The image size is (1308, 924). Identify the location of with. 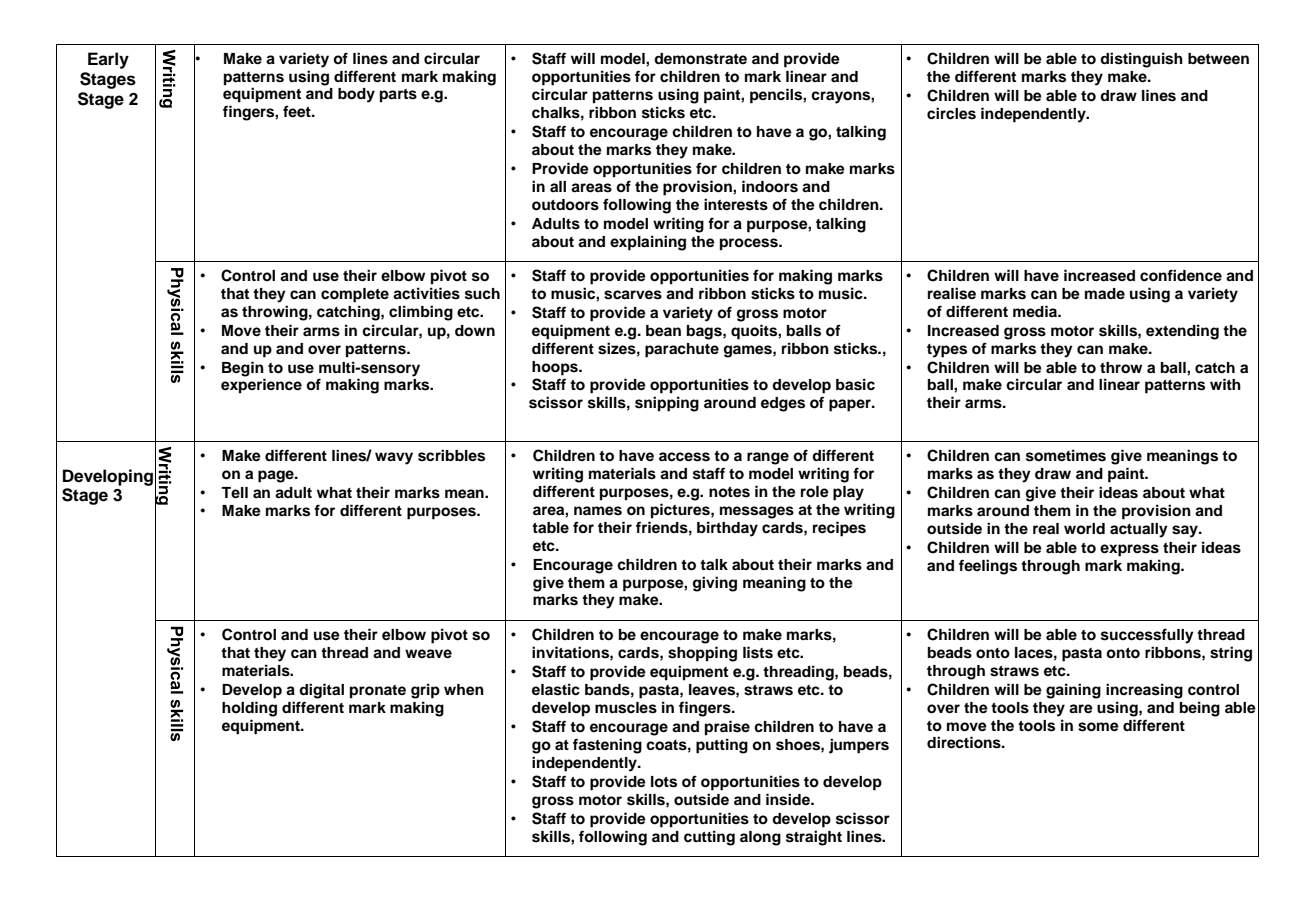
(1225, 384).
